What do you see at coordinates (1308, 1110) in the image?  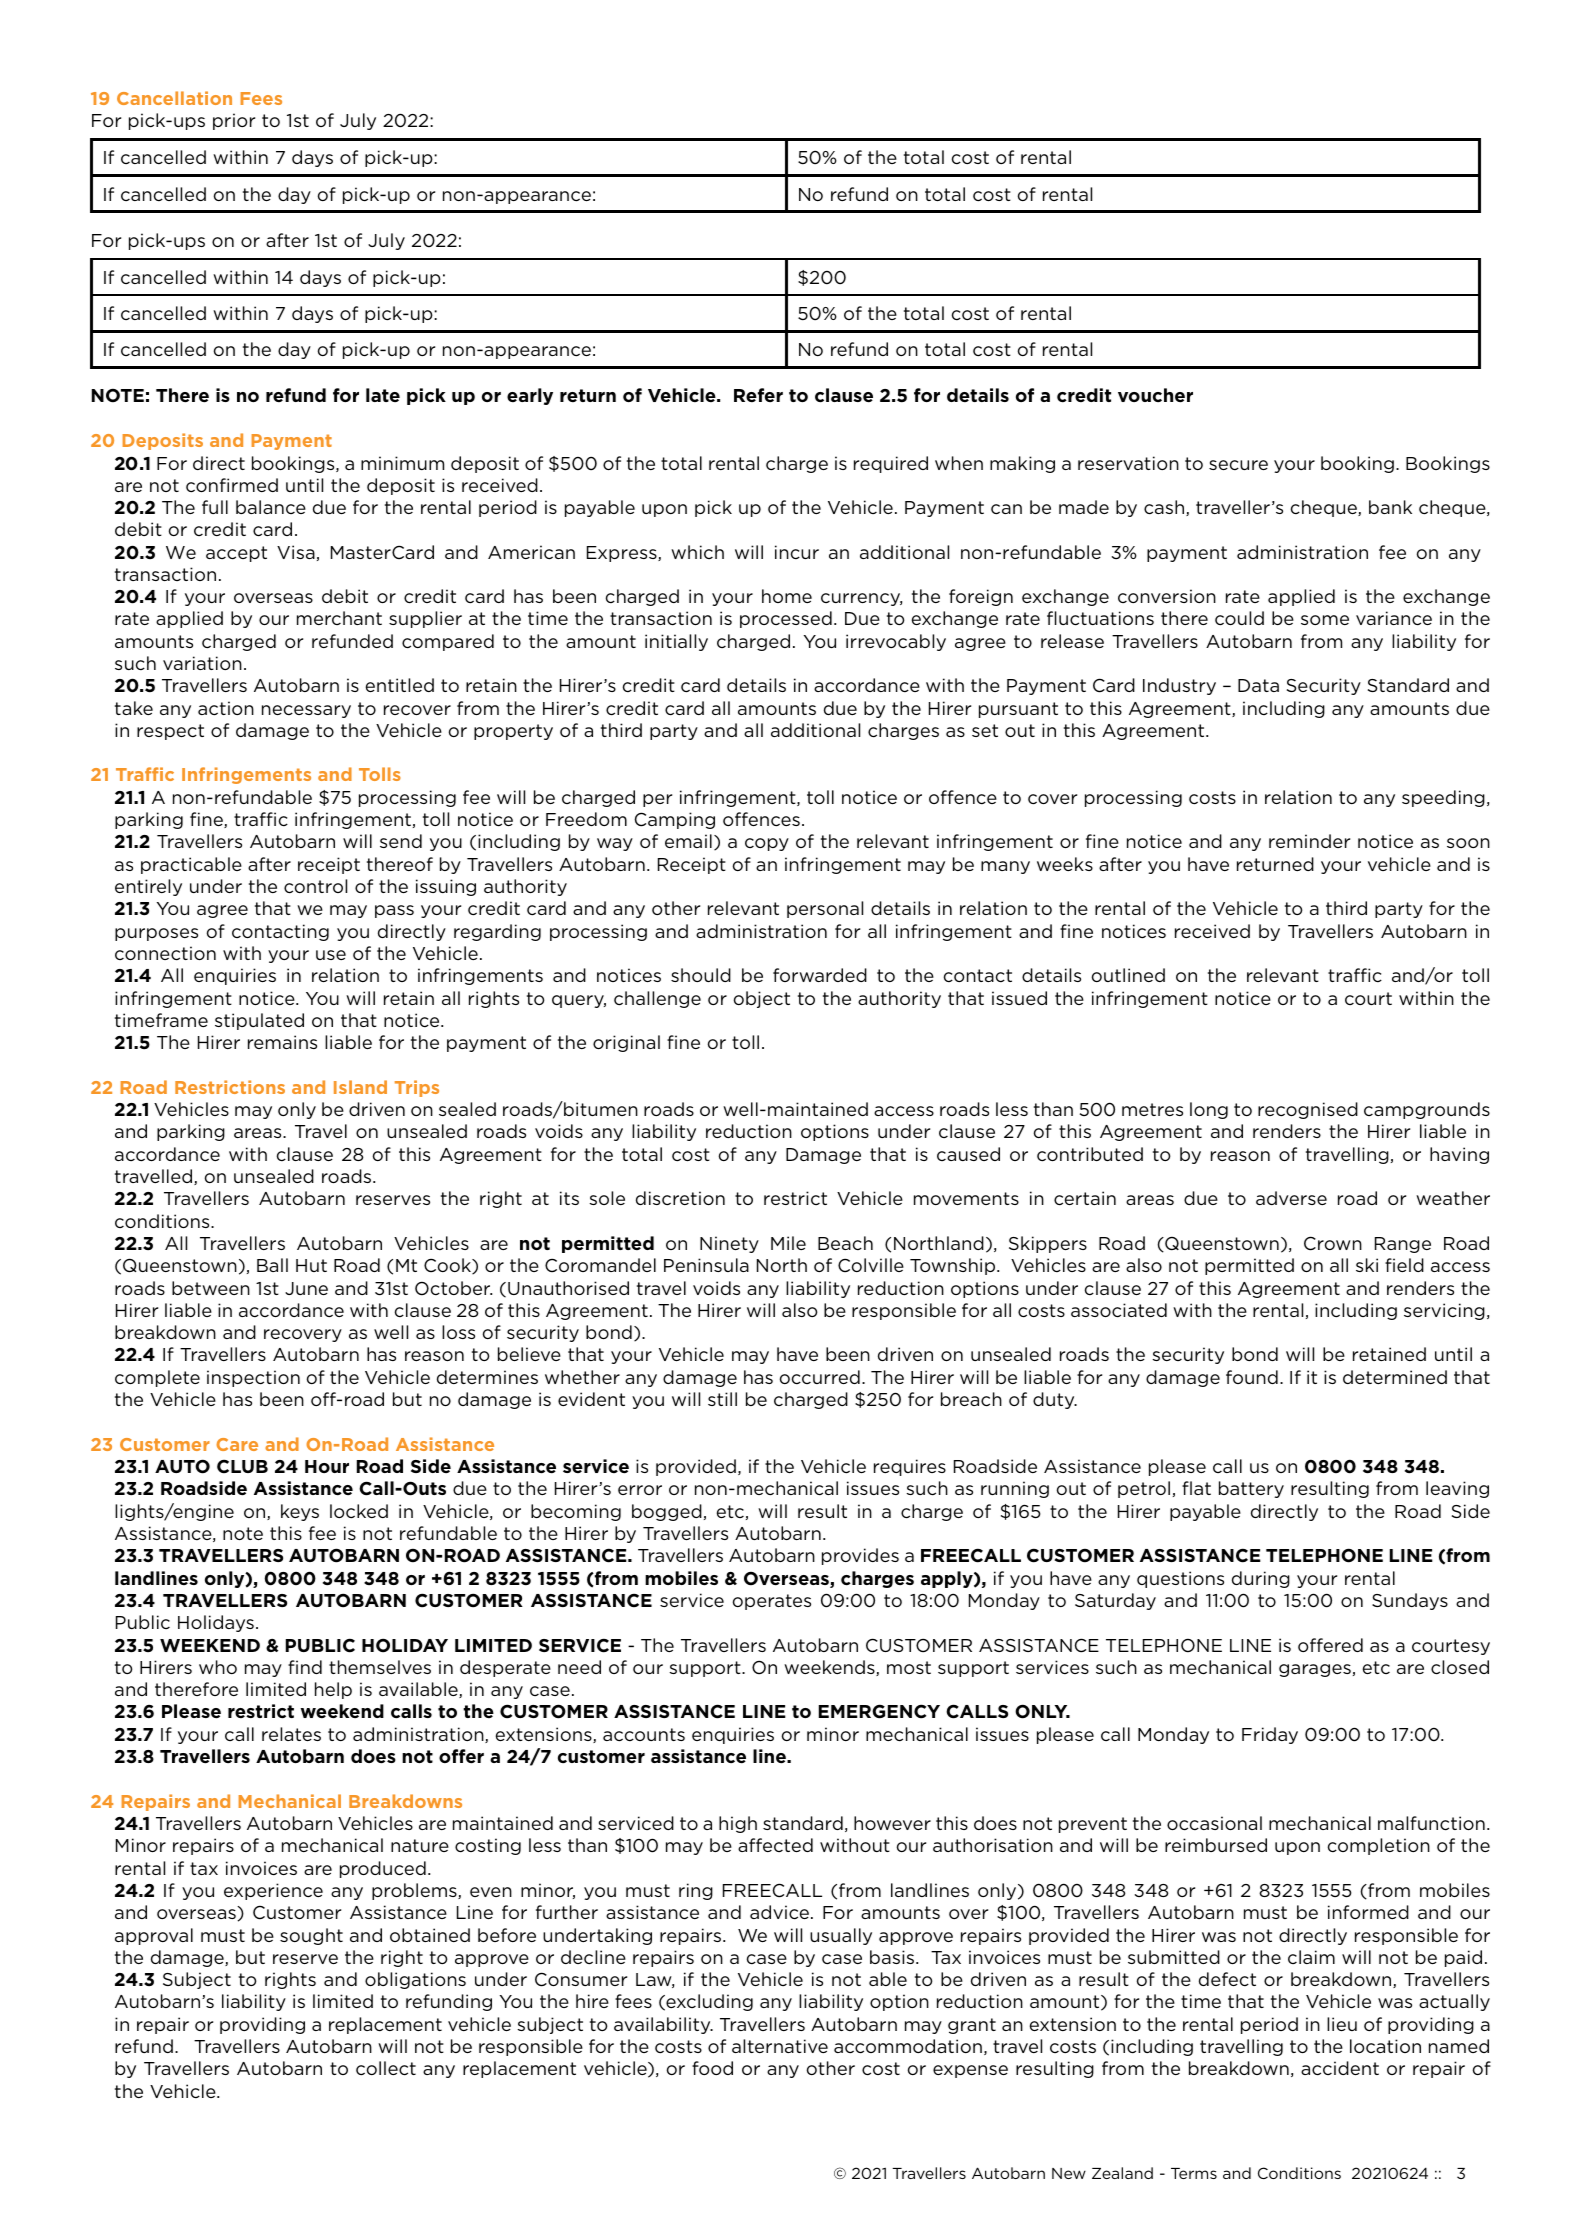 I see `recognised` at bounding box center [1308, 1110].
